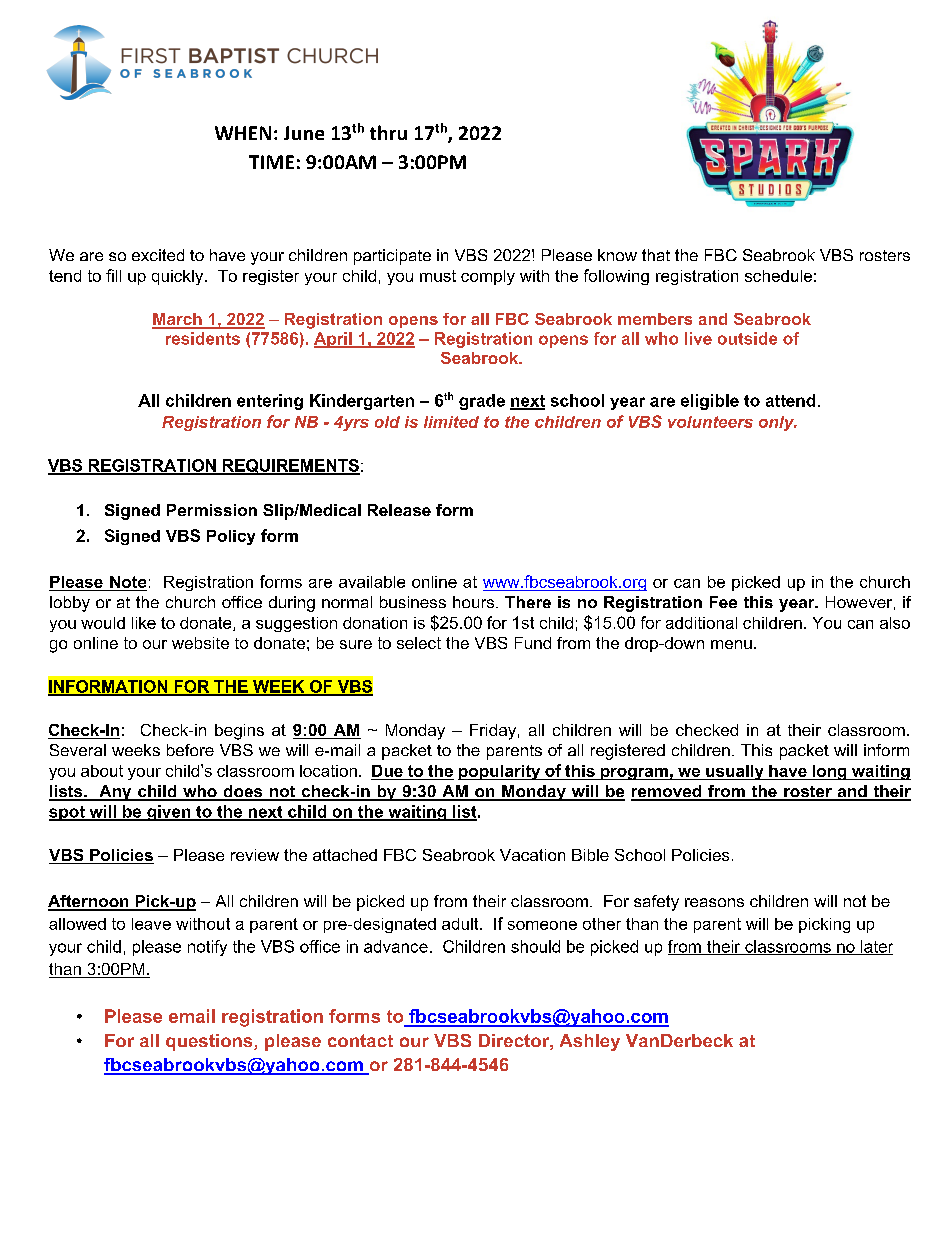 This screenshot has height=1233, width=952. Describe the element at coordinates (473, 602) in the screenshot. I see `hours` at that location.
